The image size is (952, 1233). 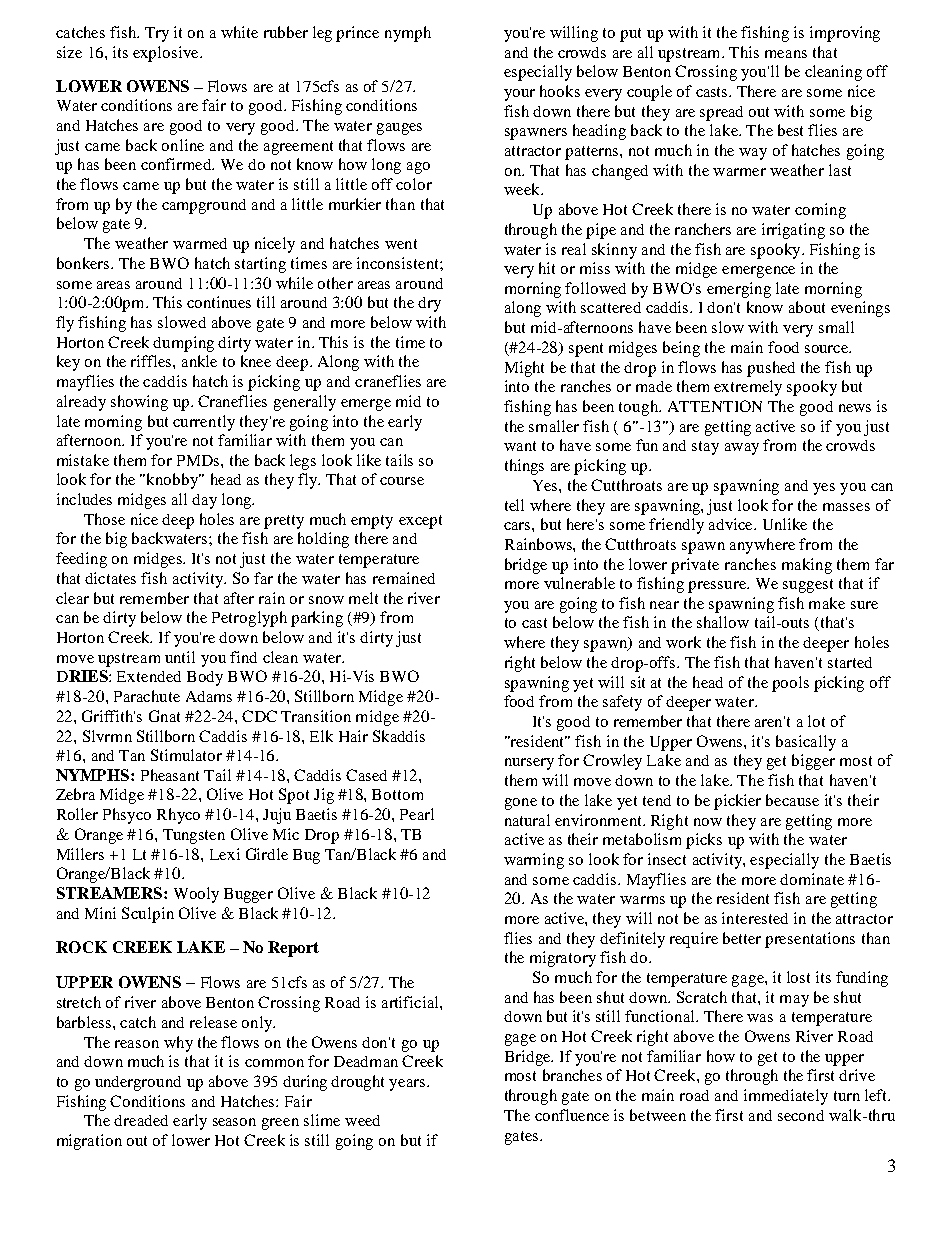 I want to click on your, so click(x=519, y=95).
